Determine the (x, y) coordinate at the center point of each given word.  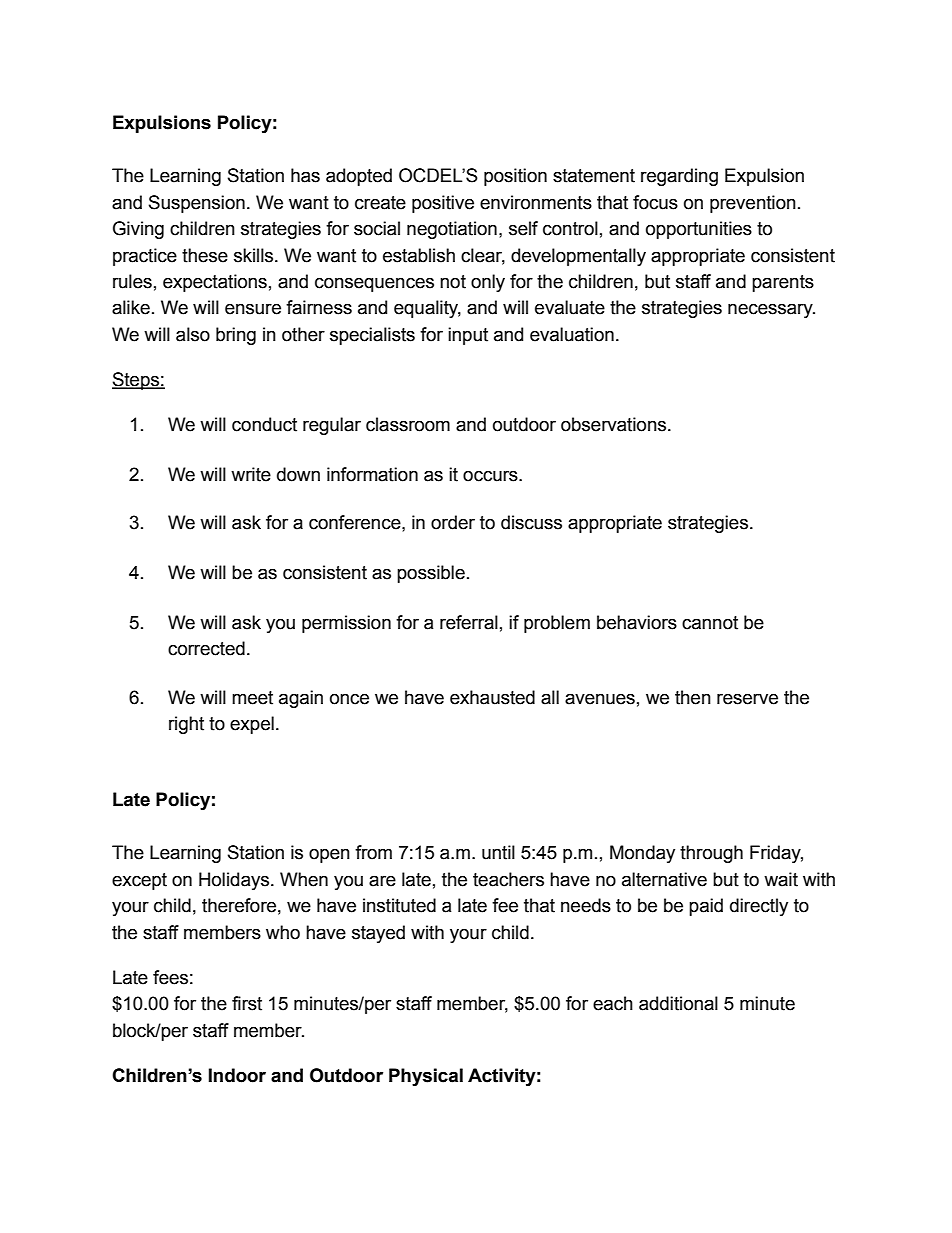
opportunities (699, 230)
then (693, 697)
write (251, 474)
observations (613, 424)
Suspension (197, 204)
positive (443, 204)
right (186, 725)
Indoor (237, 1075)
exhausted (492, 697)
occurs (491, 476)
